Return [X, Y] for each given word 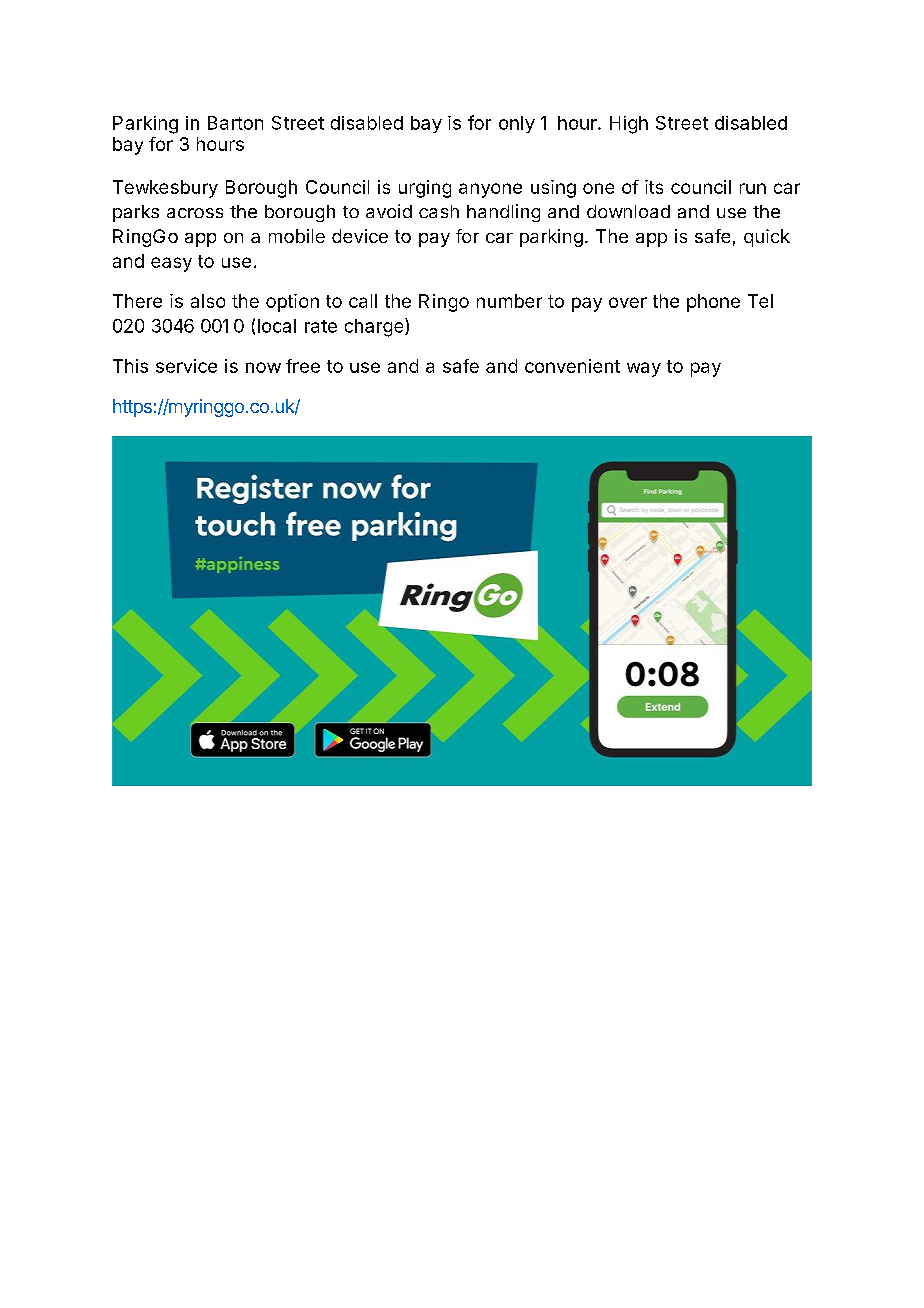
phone [713, 303]
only [517, 124]
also [208, 301]
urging [425, 189]
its [654, 187]
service [186, 366]
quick [767, 238]
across [195, 213]
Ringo [444, 303]
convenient [572, 366]
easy [171, 264]
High [629, 125]
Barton [235, 123]
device [360, 236]
